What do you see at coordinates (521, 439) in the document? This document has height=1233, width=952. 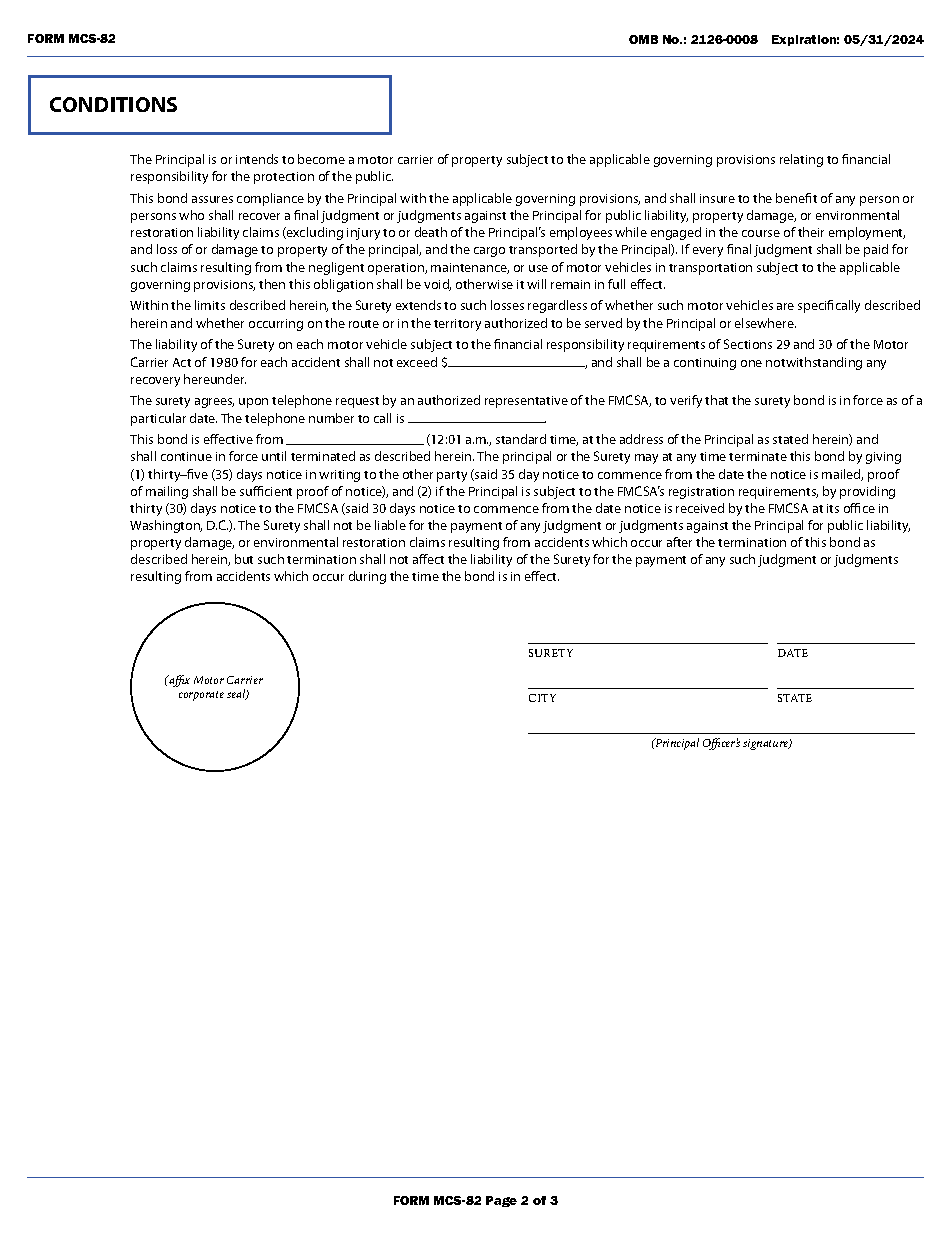 I see `standard` at bounding box center [521, 439].
